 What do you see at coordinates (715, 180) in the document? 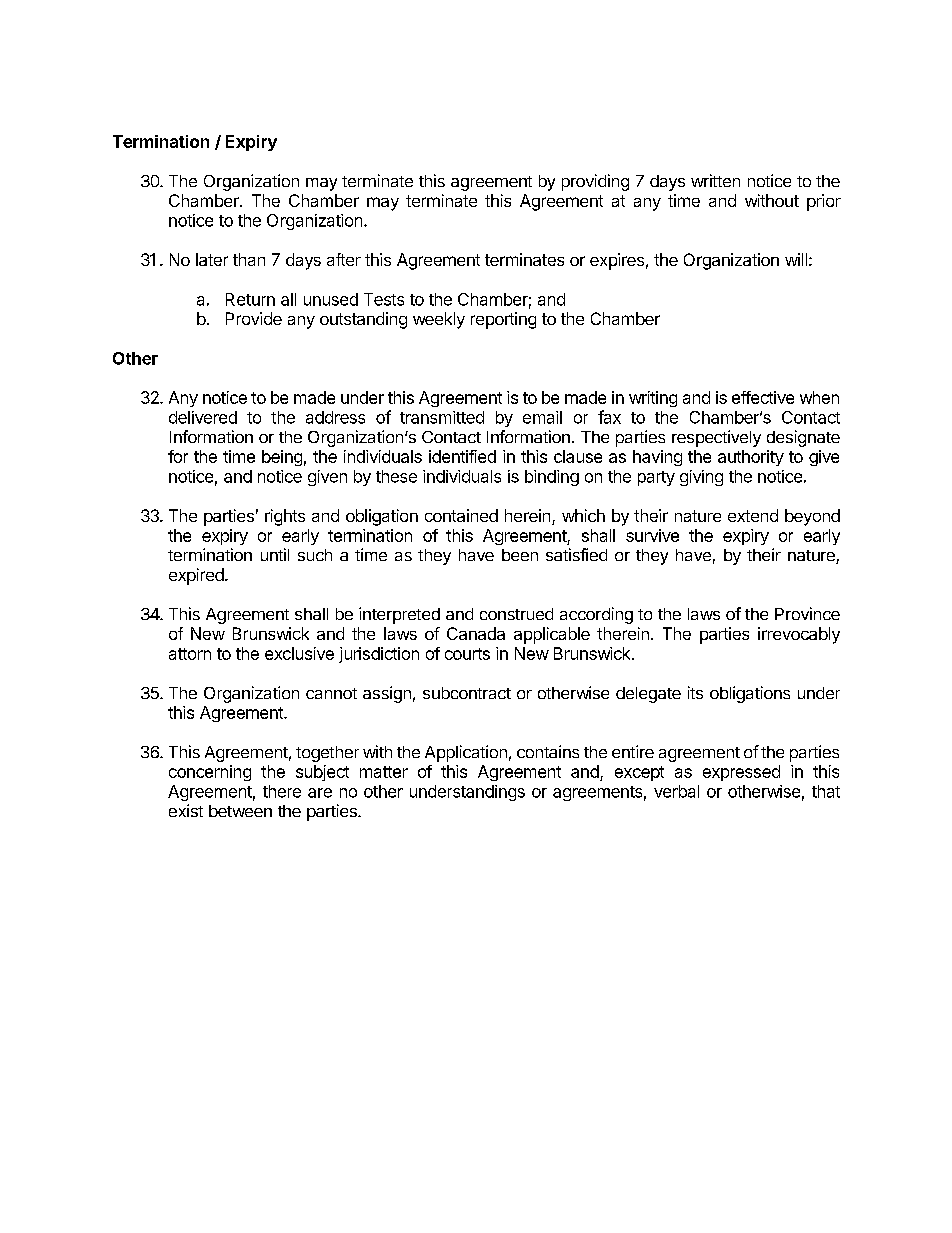
I see `written` at bounding box center [715, 180].
